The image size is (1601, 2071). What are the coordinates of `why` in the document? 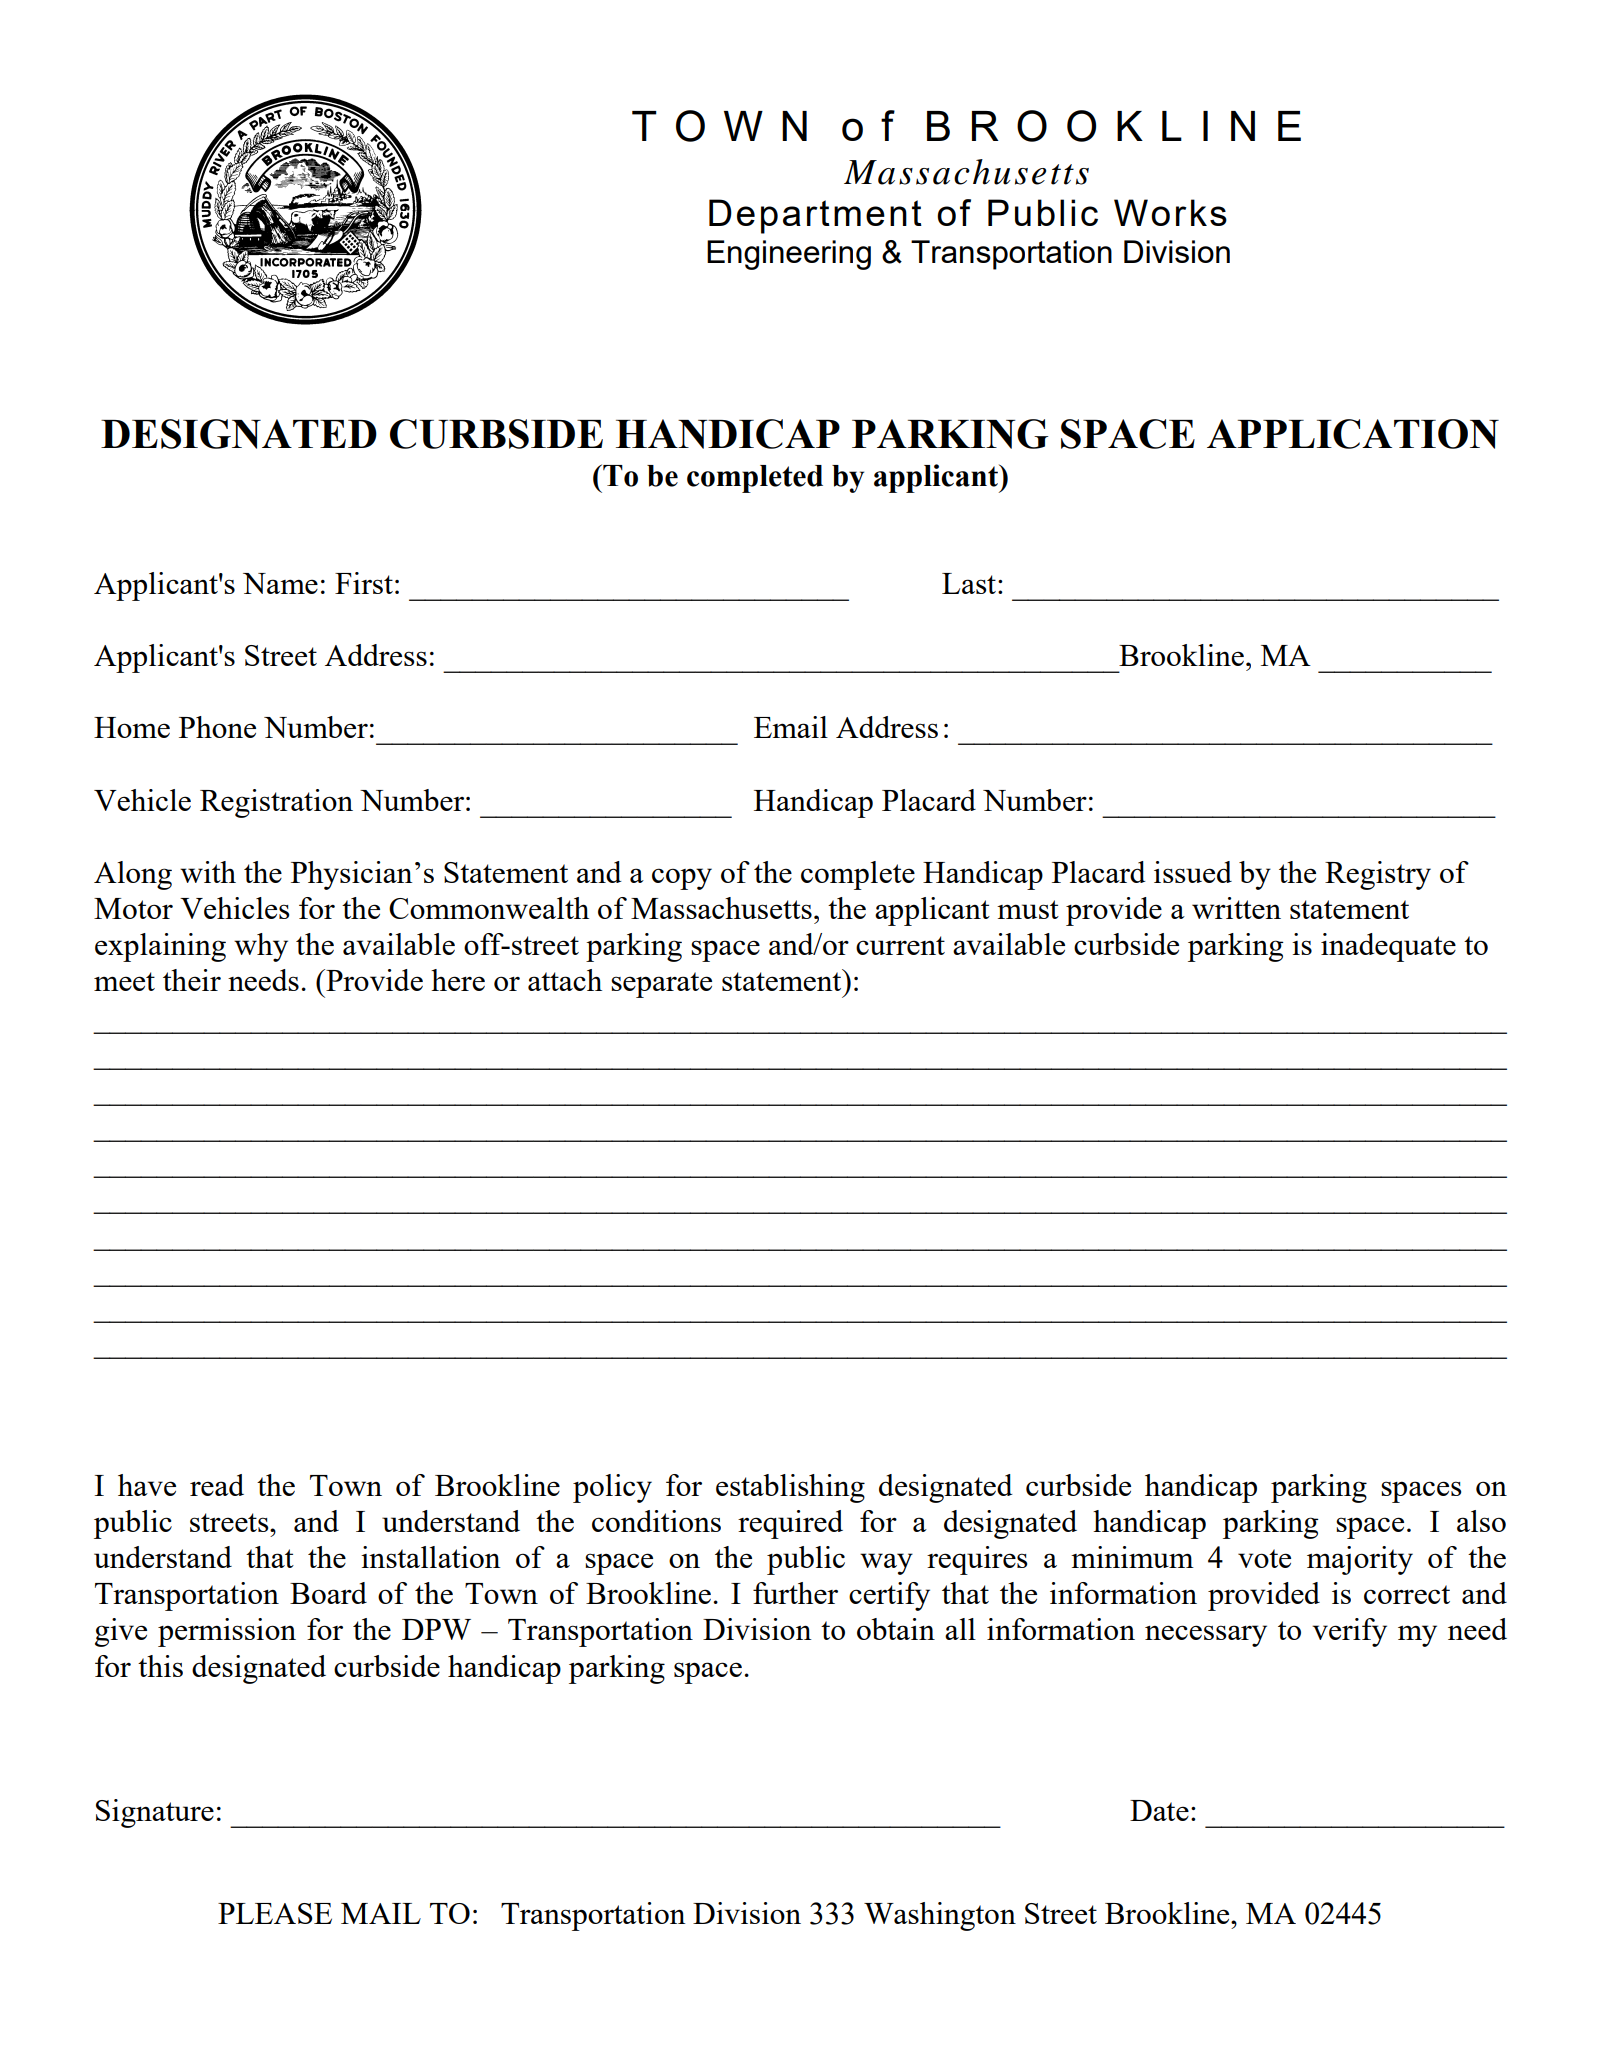 It's located at (261, 947).
